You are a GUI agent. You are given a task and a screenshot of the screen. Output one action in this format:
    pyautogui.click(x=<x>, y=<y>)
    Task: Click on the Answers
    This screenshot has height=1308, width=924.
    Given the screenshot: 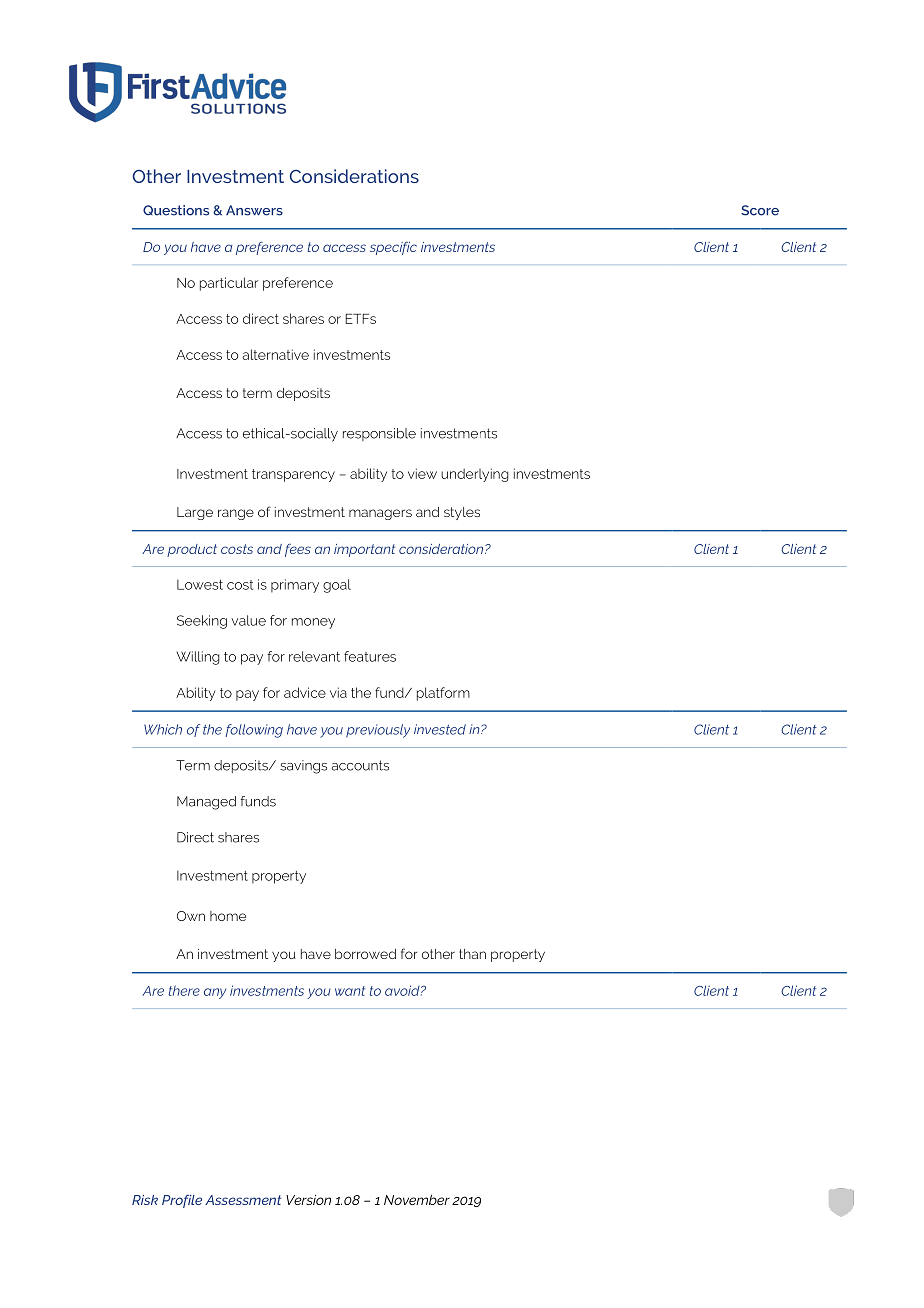 What is the action you would take?
    pyautogui.click(x=254, y=210)
